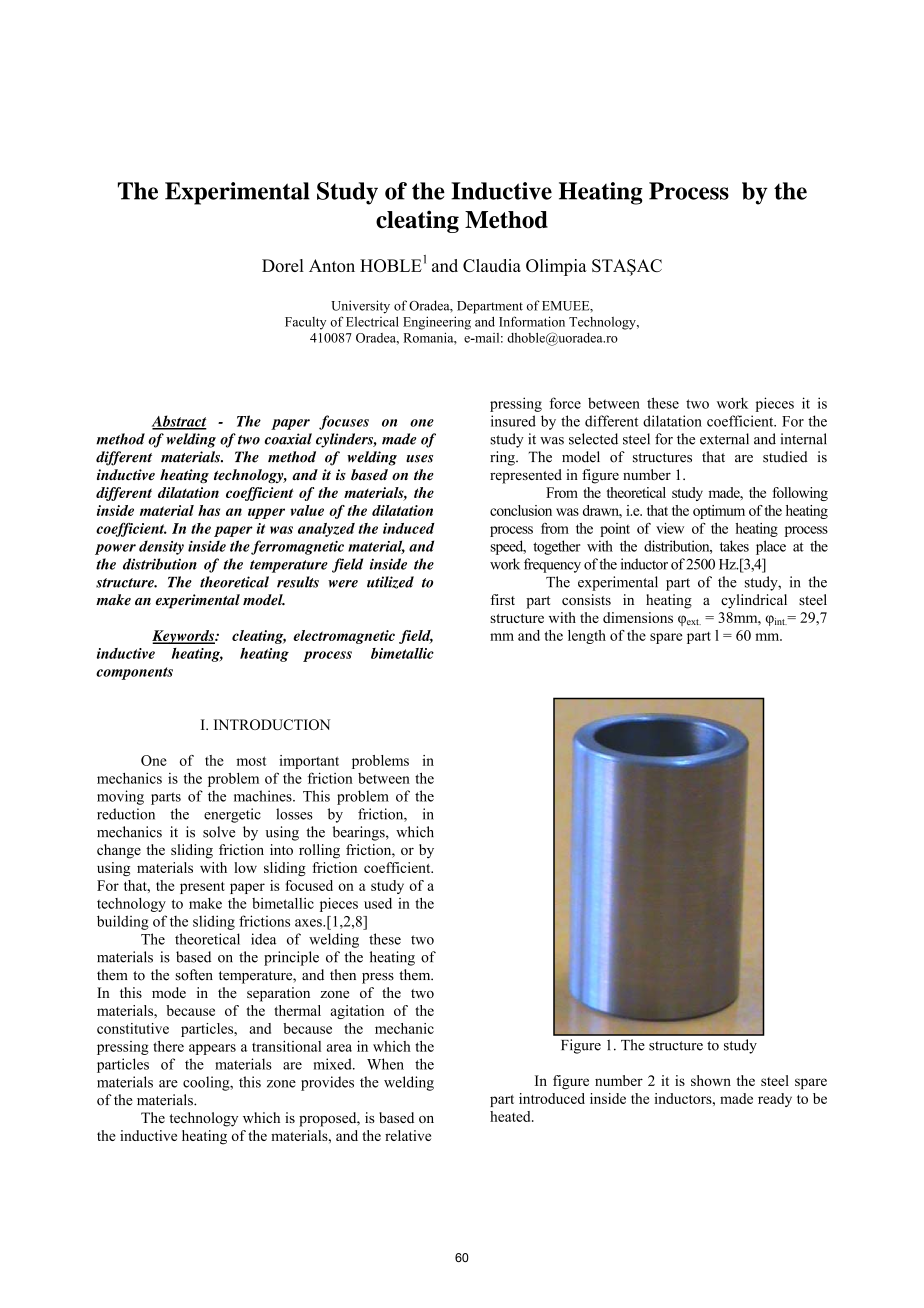  Describe the element at coordinates (212, 1049) in the document. I see `appears` at that location.
